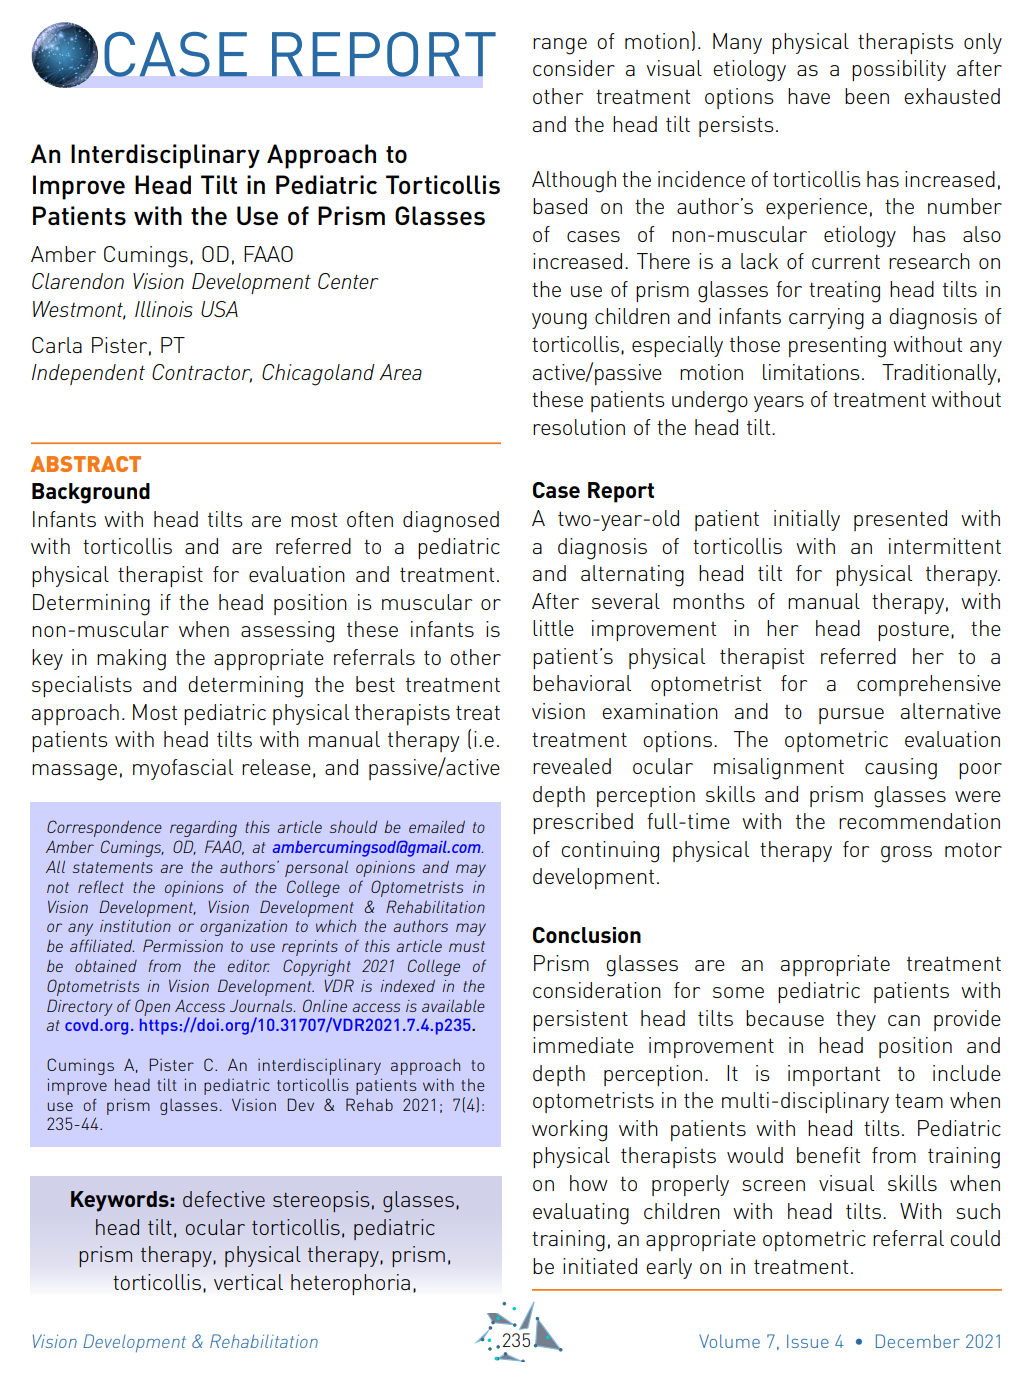  What do you see at coordinates (900, 520) in the screenshot?
I see `presented` at bounding box center [900, 520].
